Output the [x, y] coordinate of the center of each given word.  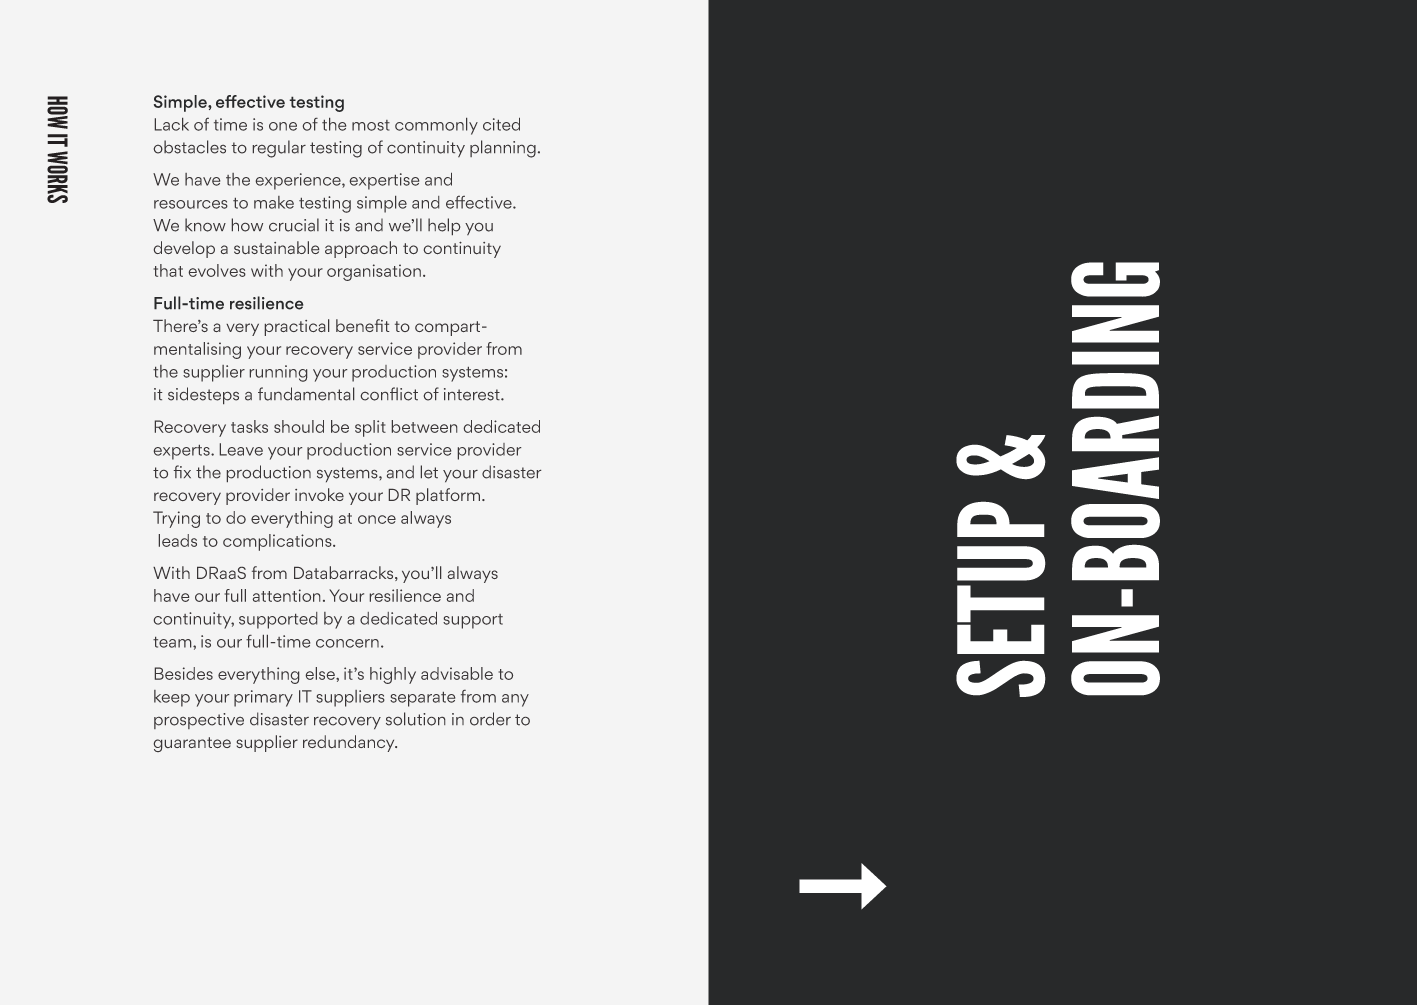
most [371, 125]
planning [503, 149]
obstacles [190, 147]
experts [183, 452]
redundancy [350, 743]
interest [473, 394]
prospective [199, 721]
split [370, 428]
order [490, 719]
